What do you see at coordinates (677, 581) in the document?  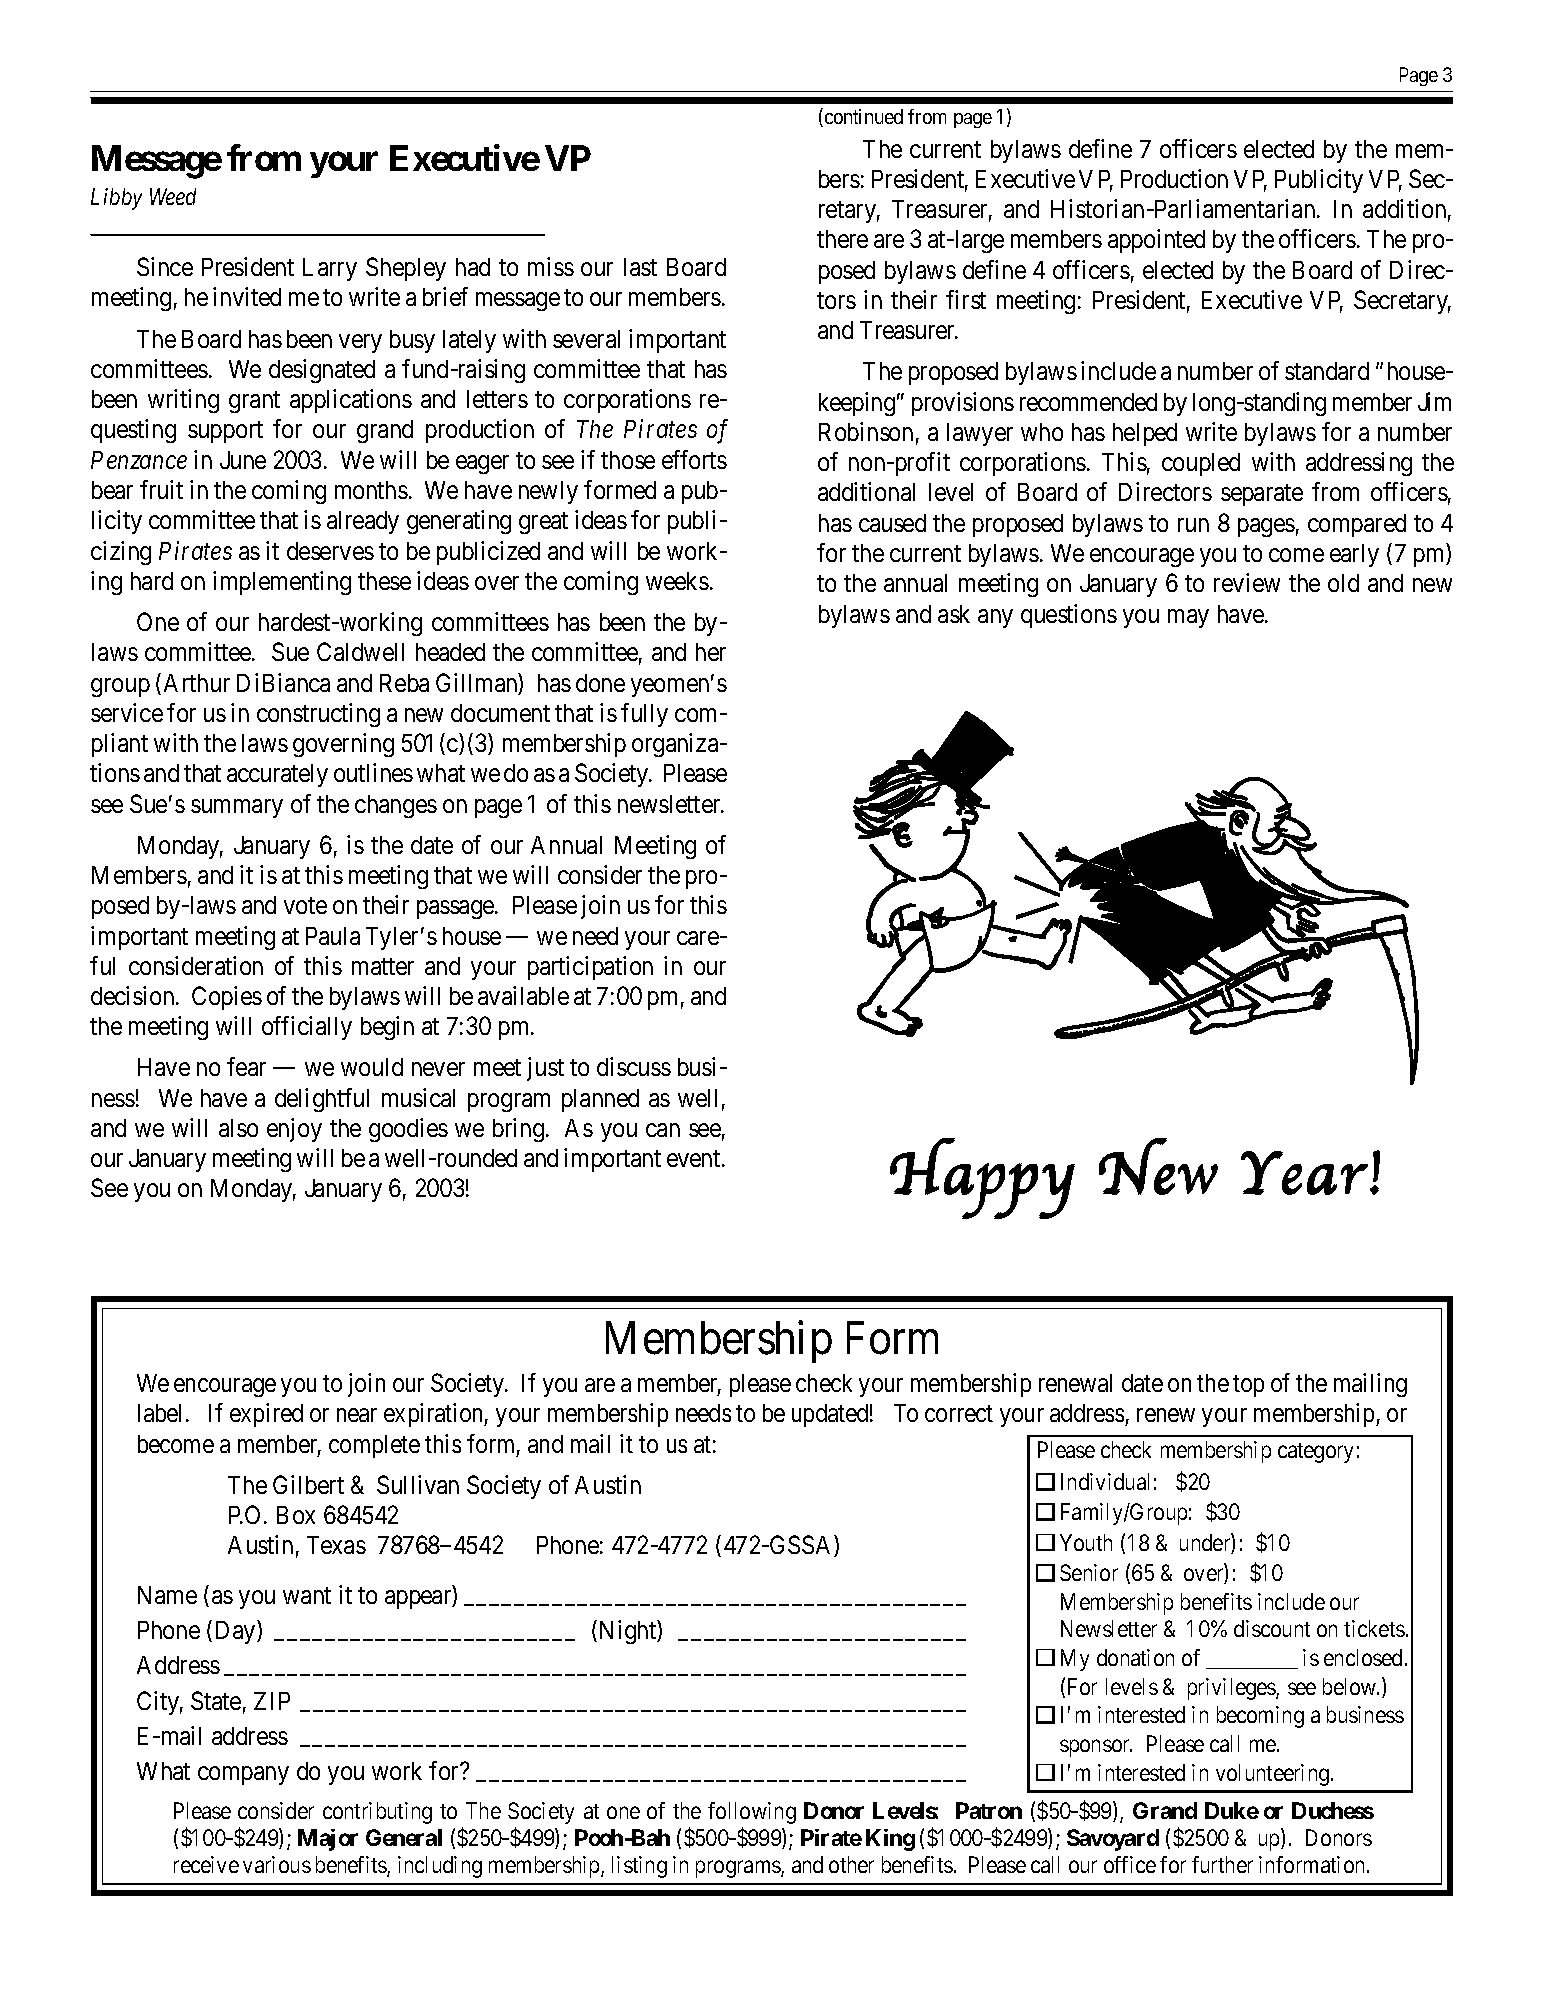 I see `weeks` at bounding box center [677, 581].
